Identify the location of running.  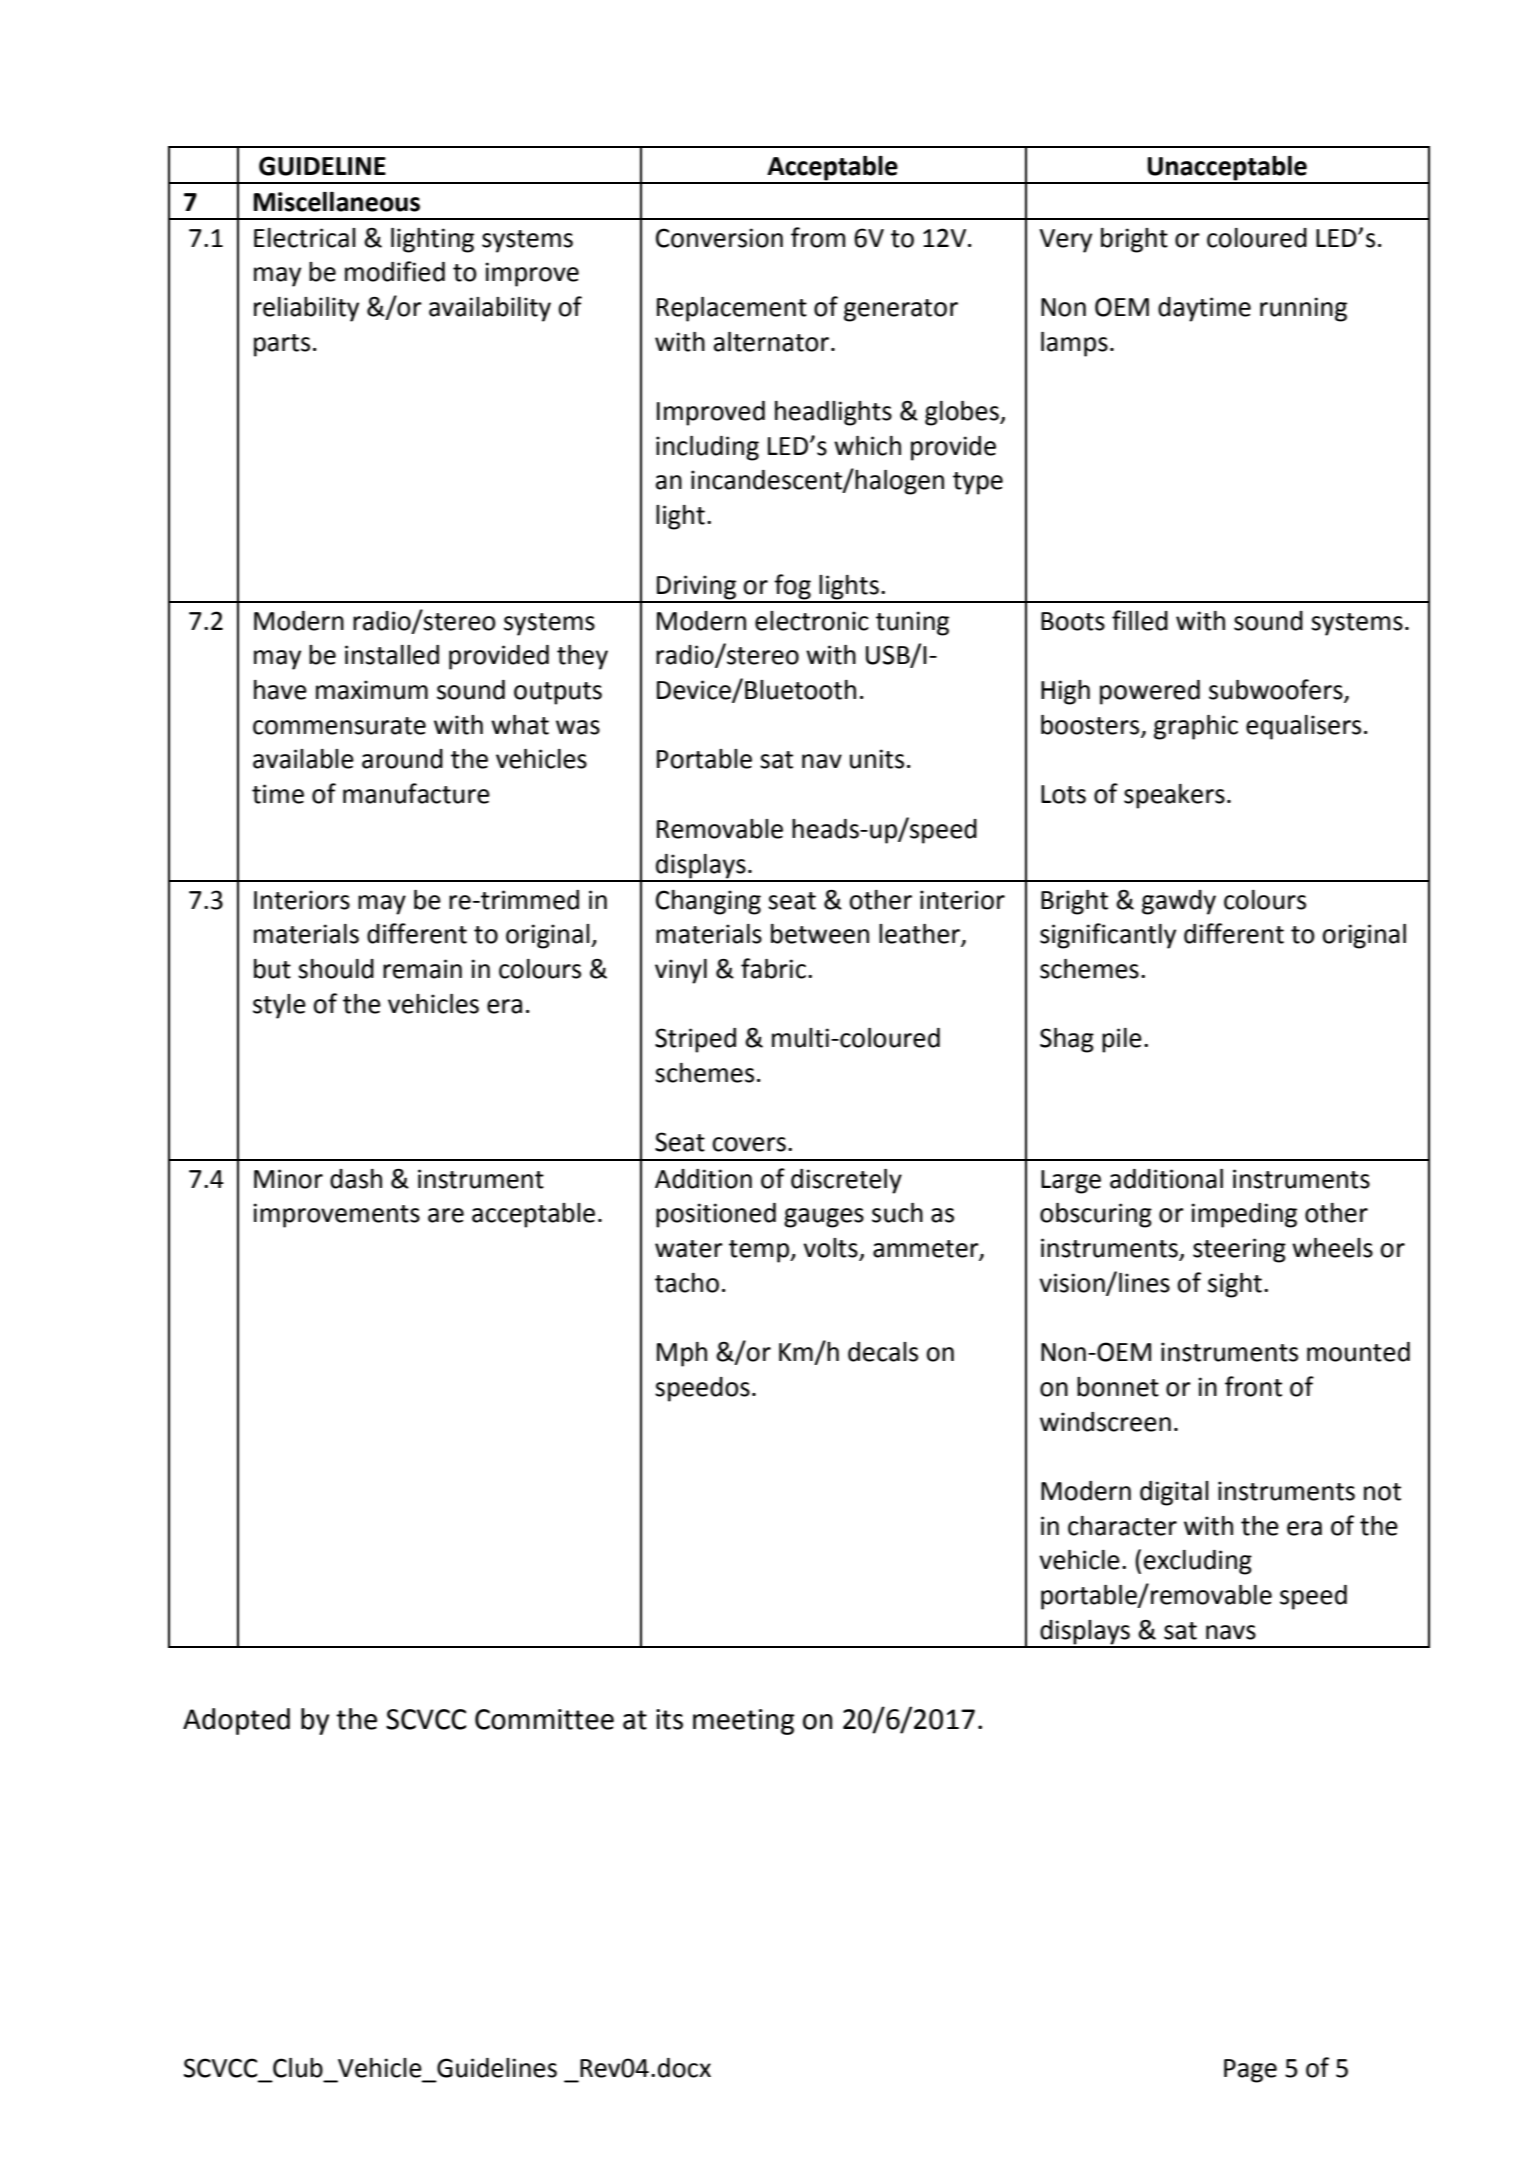
(1303, 309).
